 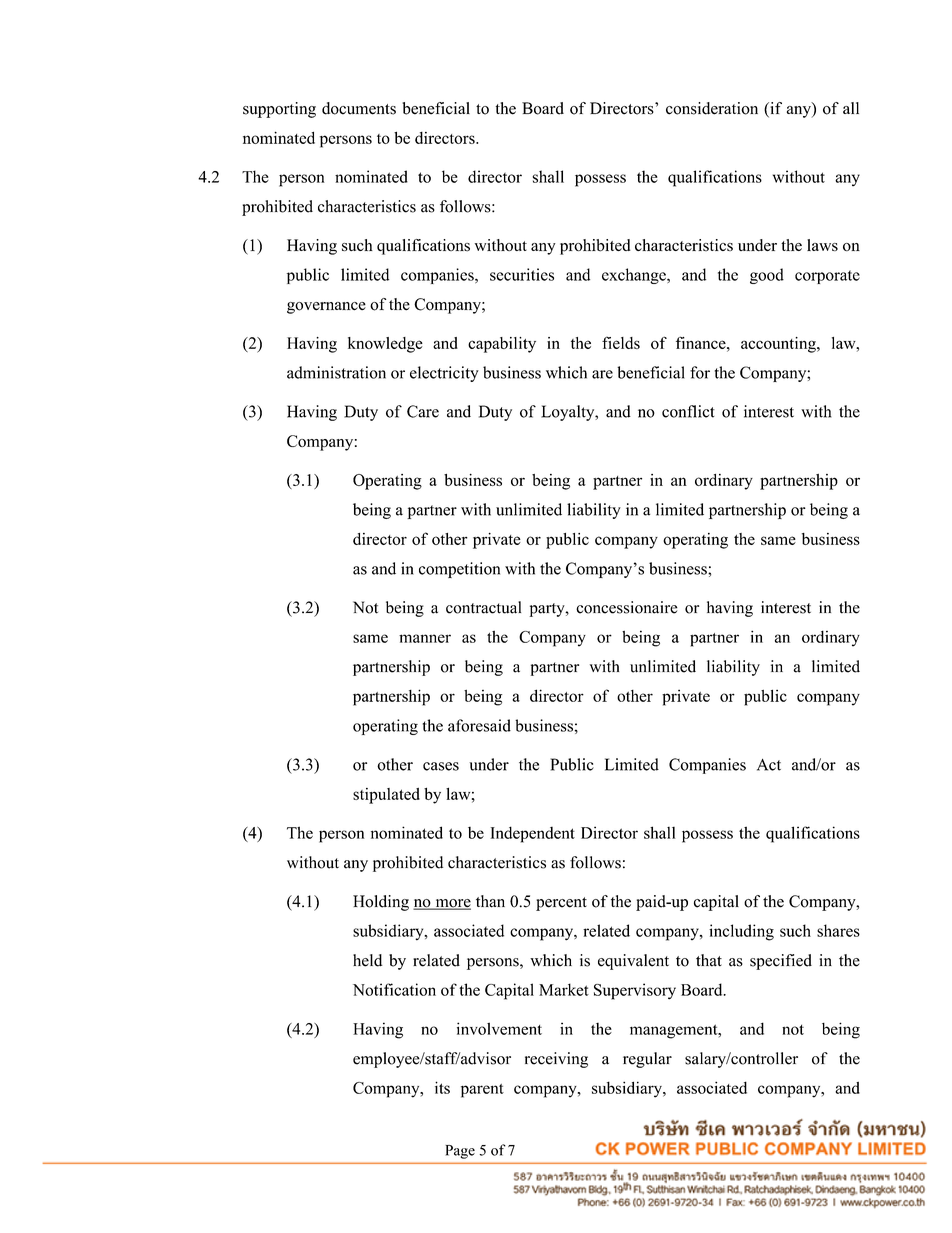 What do you see at coordinates (423, 411) in the page?
I see `Care` at bounding box center [423, 411].
